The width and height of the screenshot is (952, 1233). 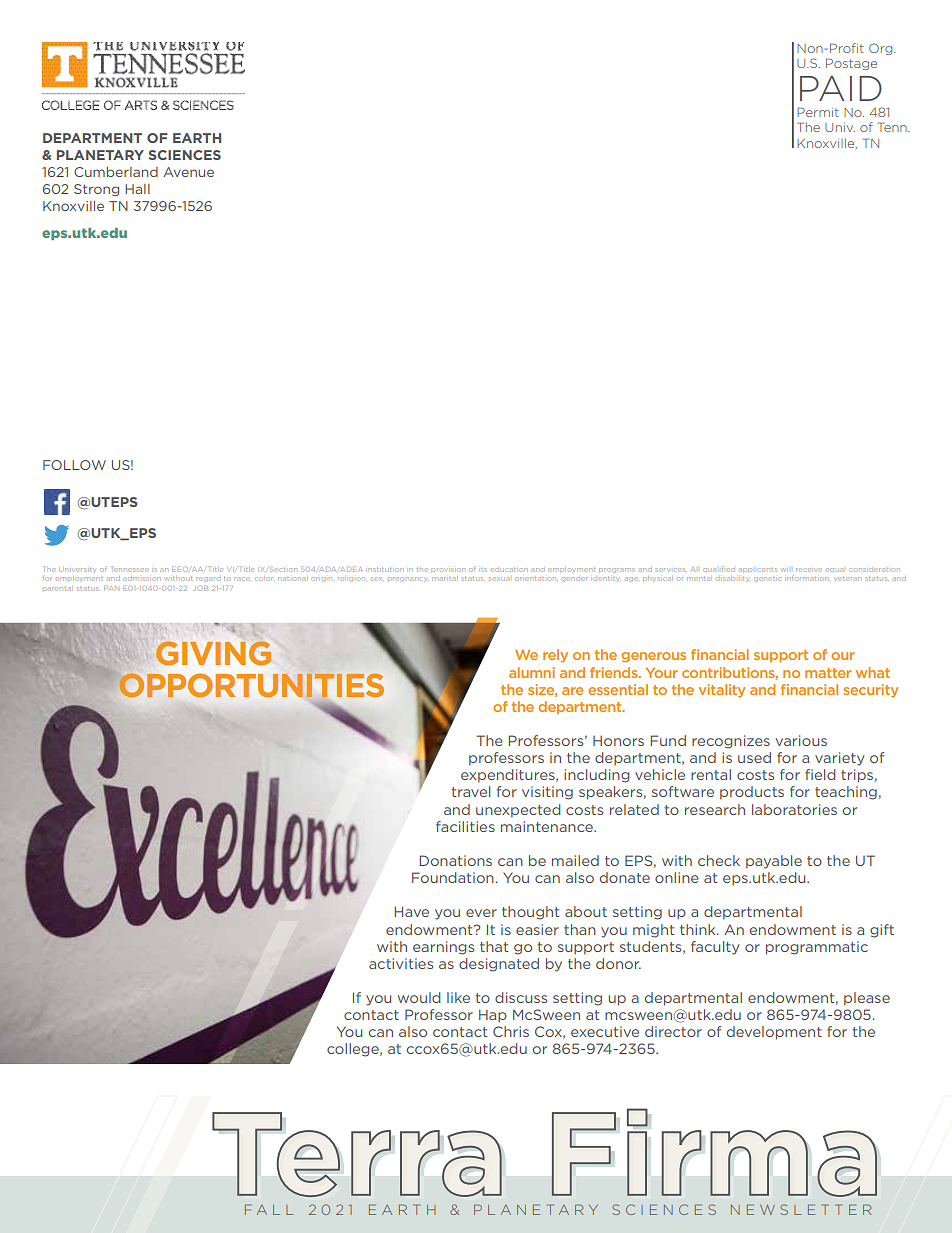 I want to click on receive, so click(x=808, y=570).
